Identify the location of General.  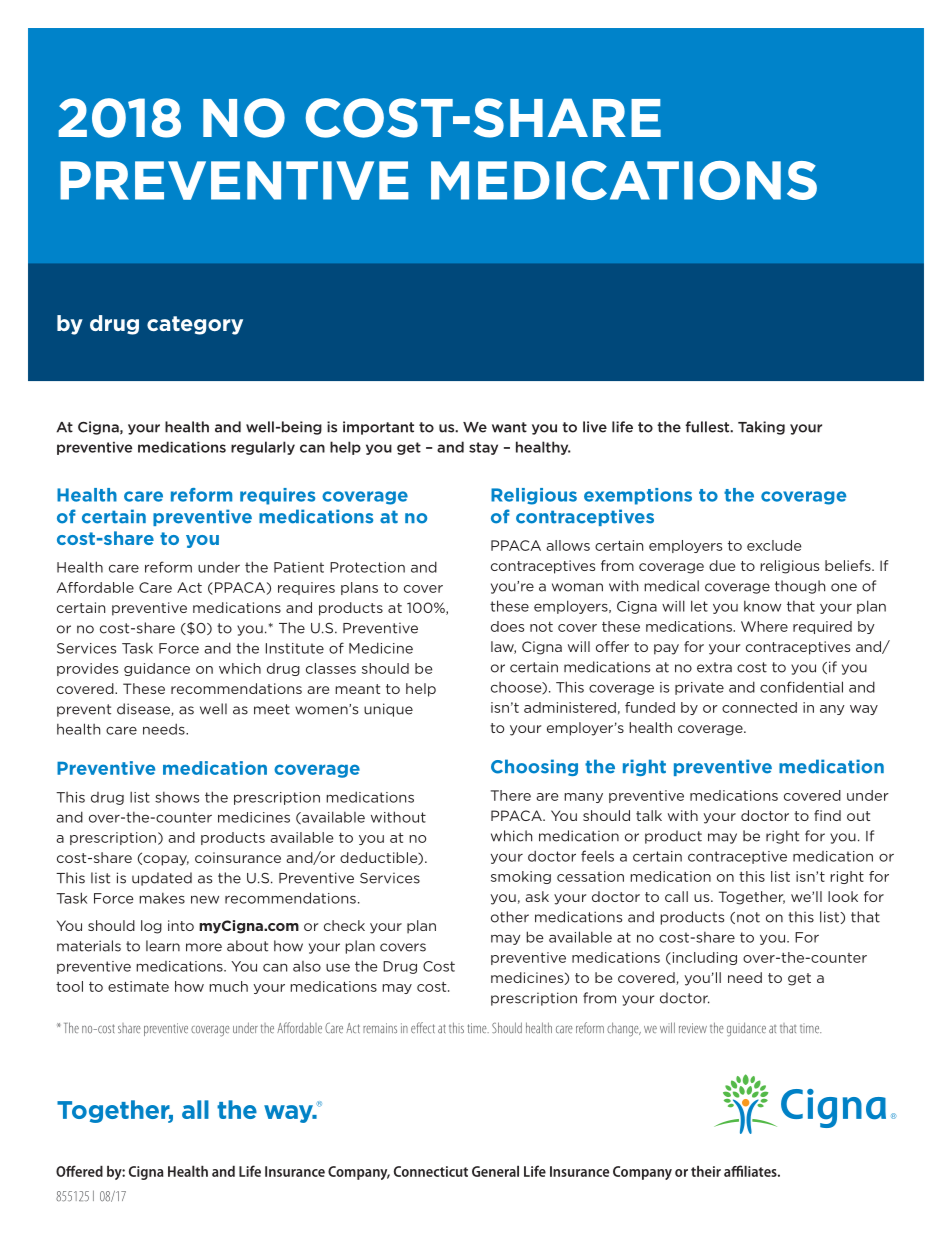
(495, 1171).
